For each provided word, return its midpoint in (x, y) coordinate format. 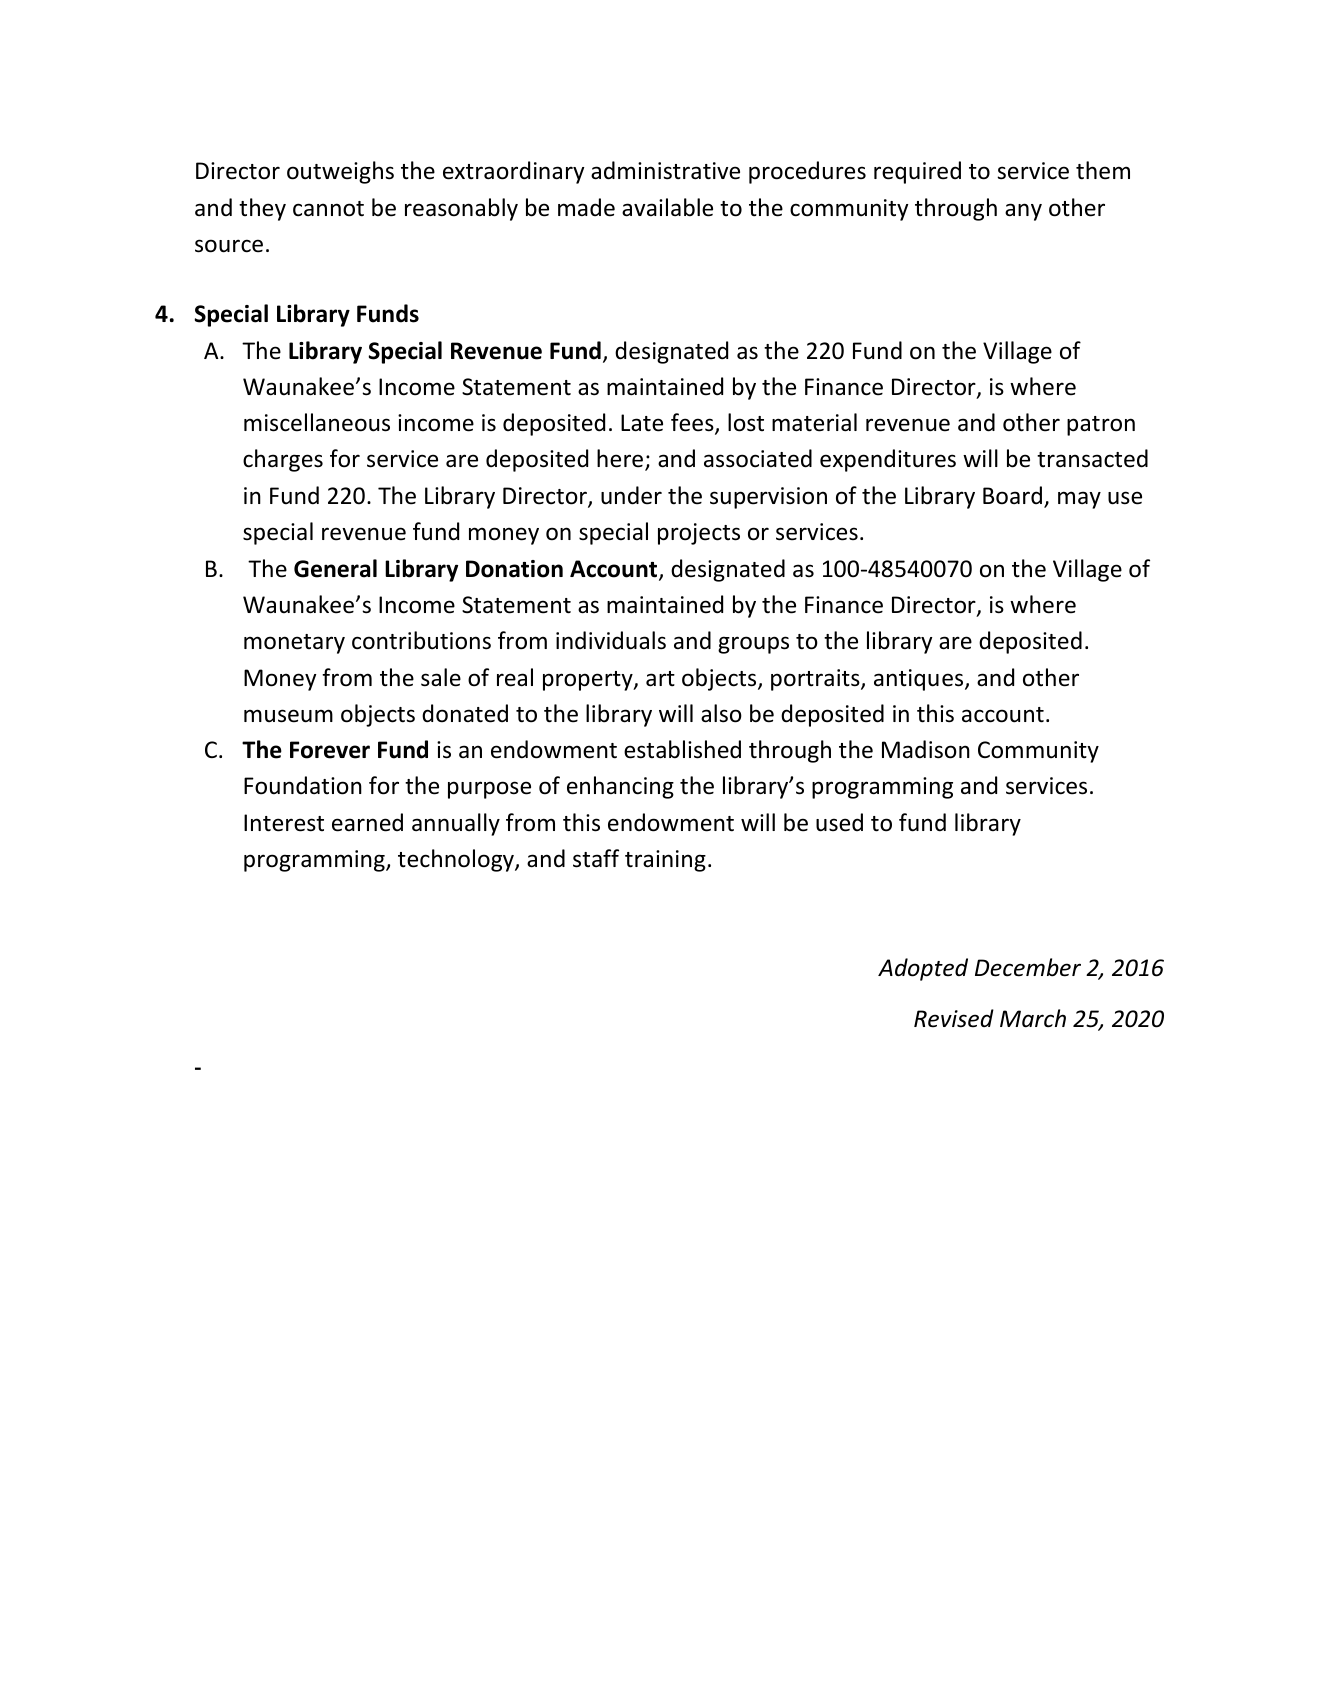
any (1023, 212)
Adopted (923, 969)
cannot (328, 209)
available (667, 207)
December (1028, 967)
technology (457, 860)
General (335, 568)
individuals (611, 640)
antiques (920, 680)
